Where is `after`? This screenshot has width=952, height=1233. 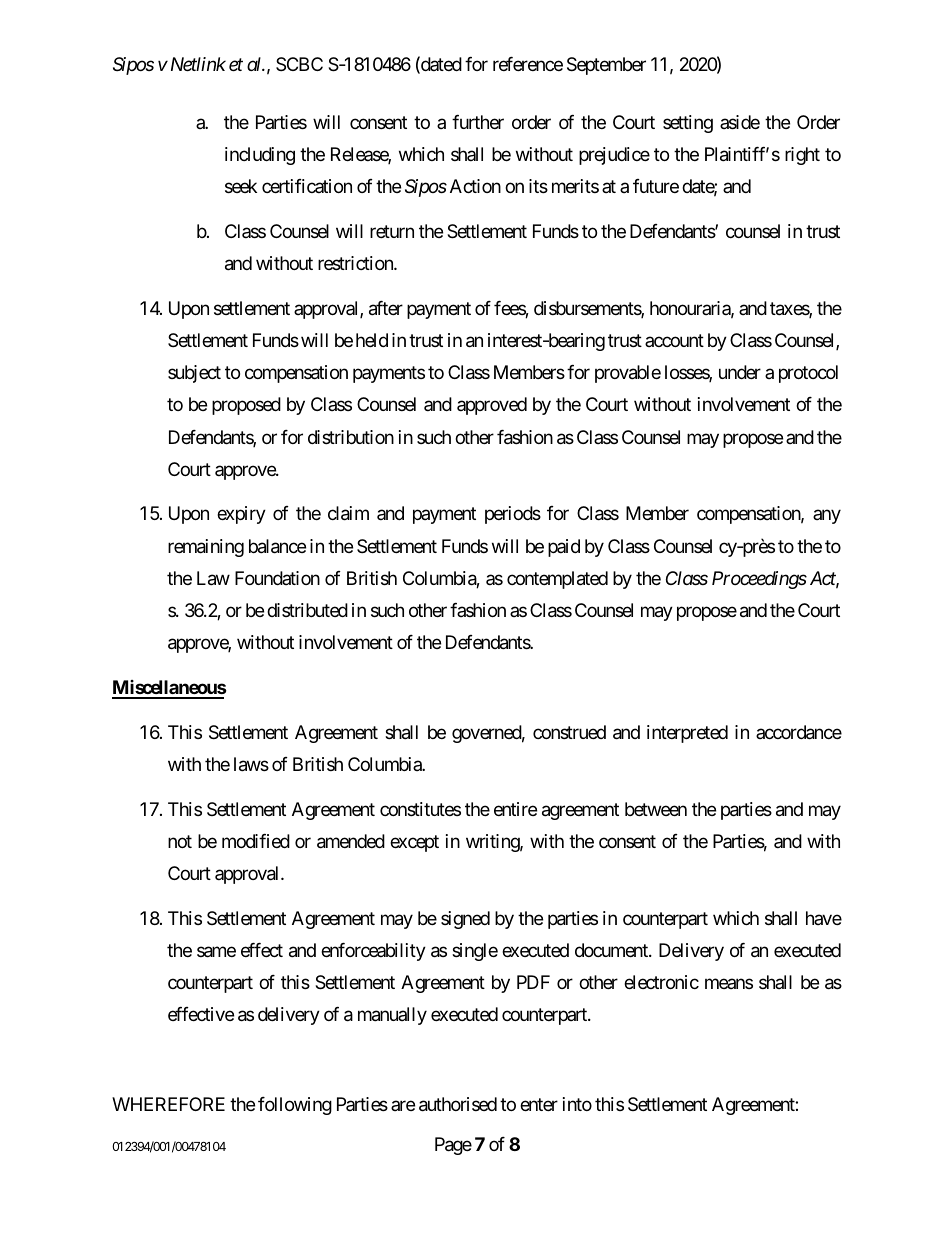 after is located at coordinates (386, 308).
